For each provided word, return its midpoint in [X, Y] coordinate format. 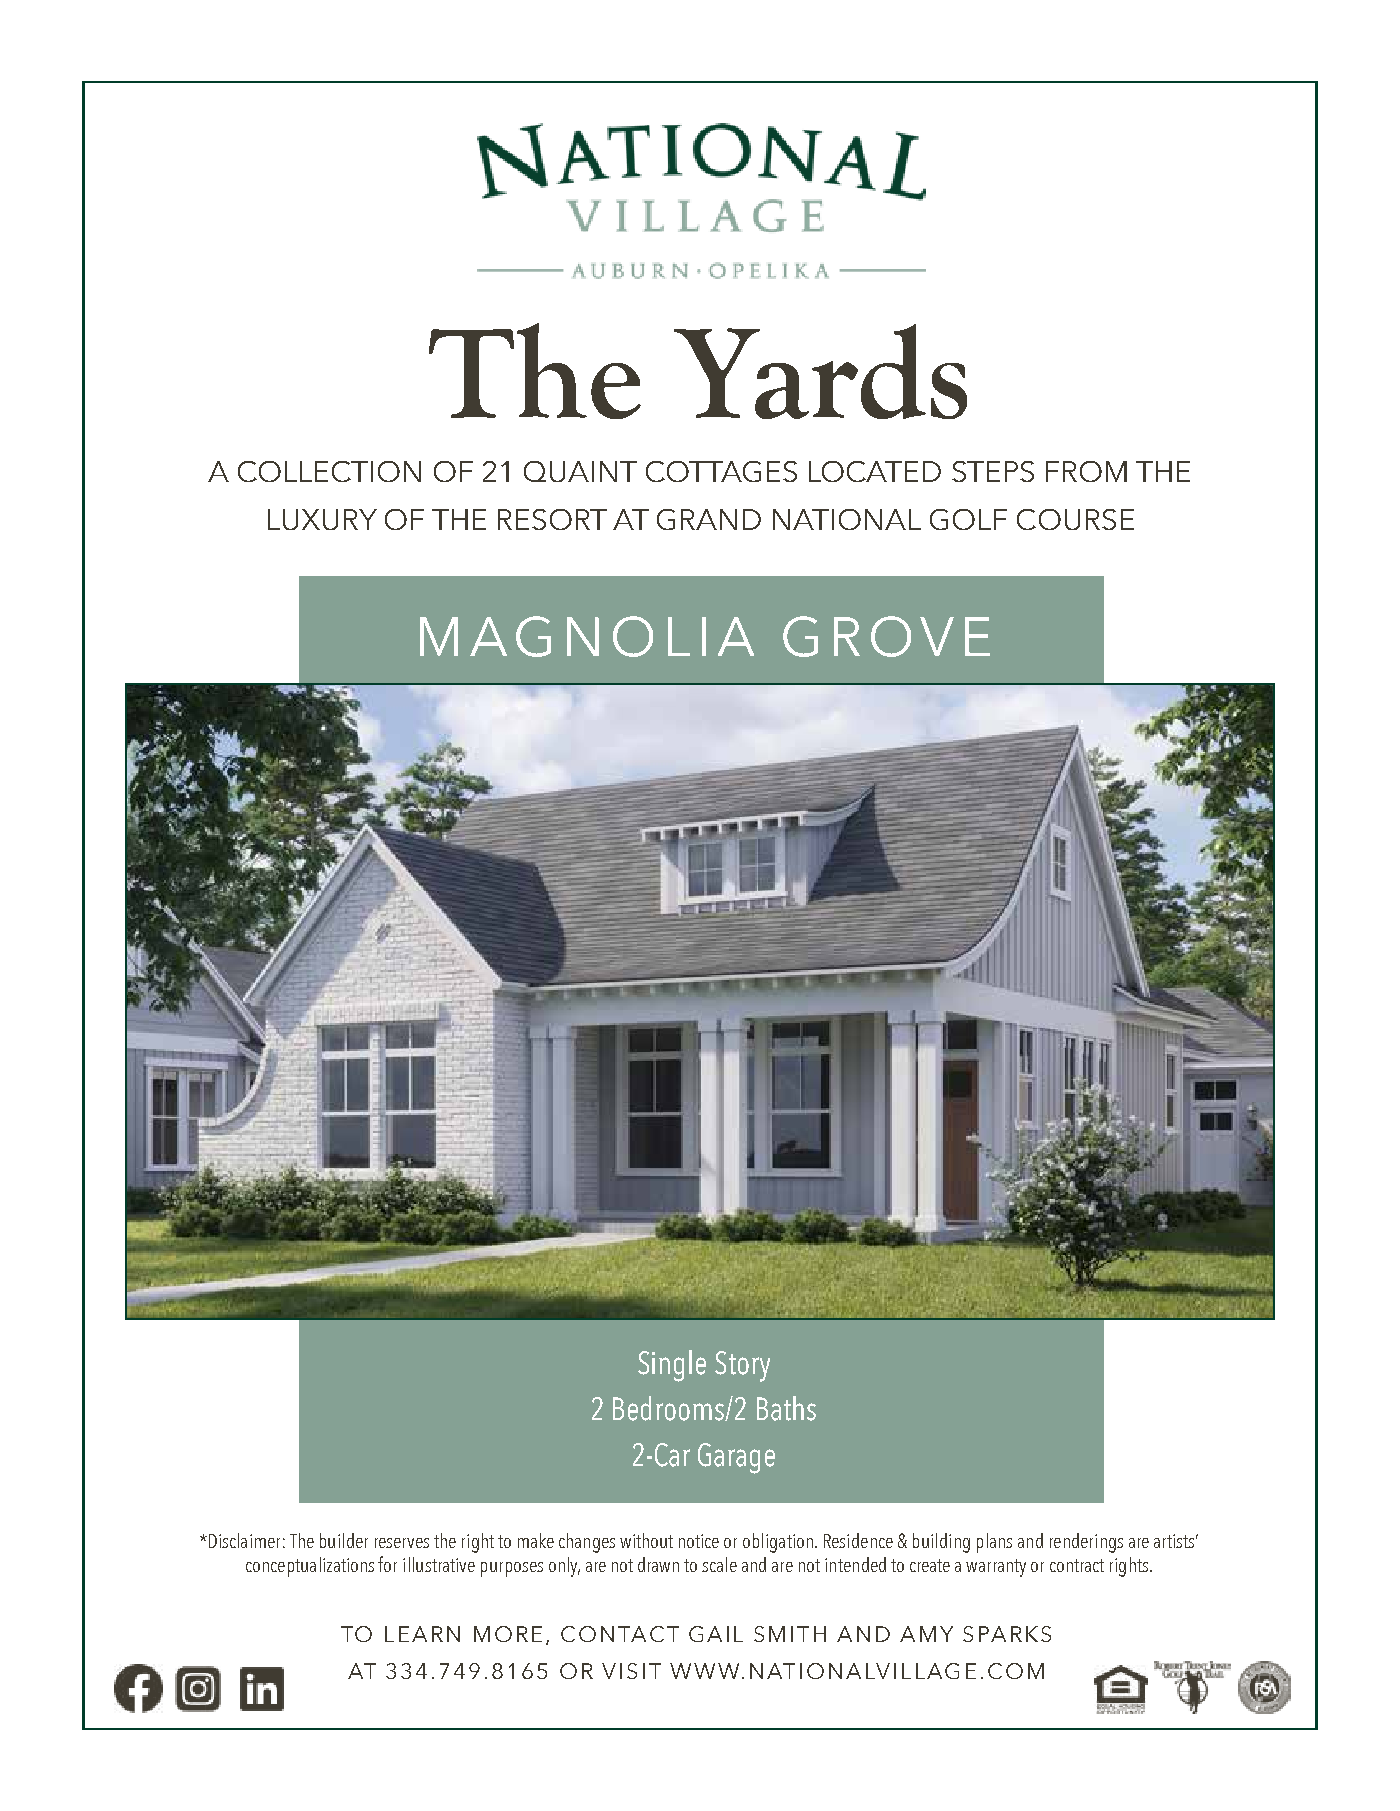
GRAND [709, 519]
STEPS [993, 471]
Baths [786, 1408]
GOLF [968, 519]
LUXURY [322, 519]
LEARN [422, 1634]
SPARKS [1007, 1634]
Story [742, 1366]
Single [672, 1366]
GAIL [716, 1634]
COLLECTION [329, 471]
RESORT [552, 519]
